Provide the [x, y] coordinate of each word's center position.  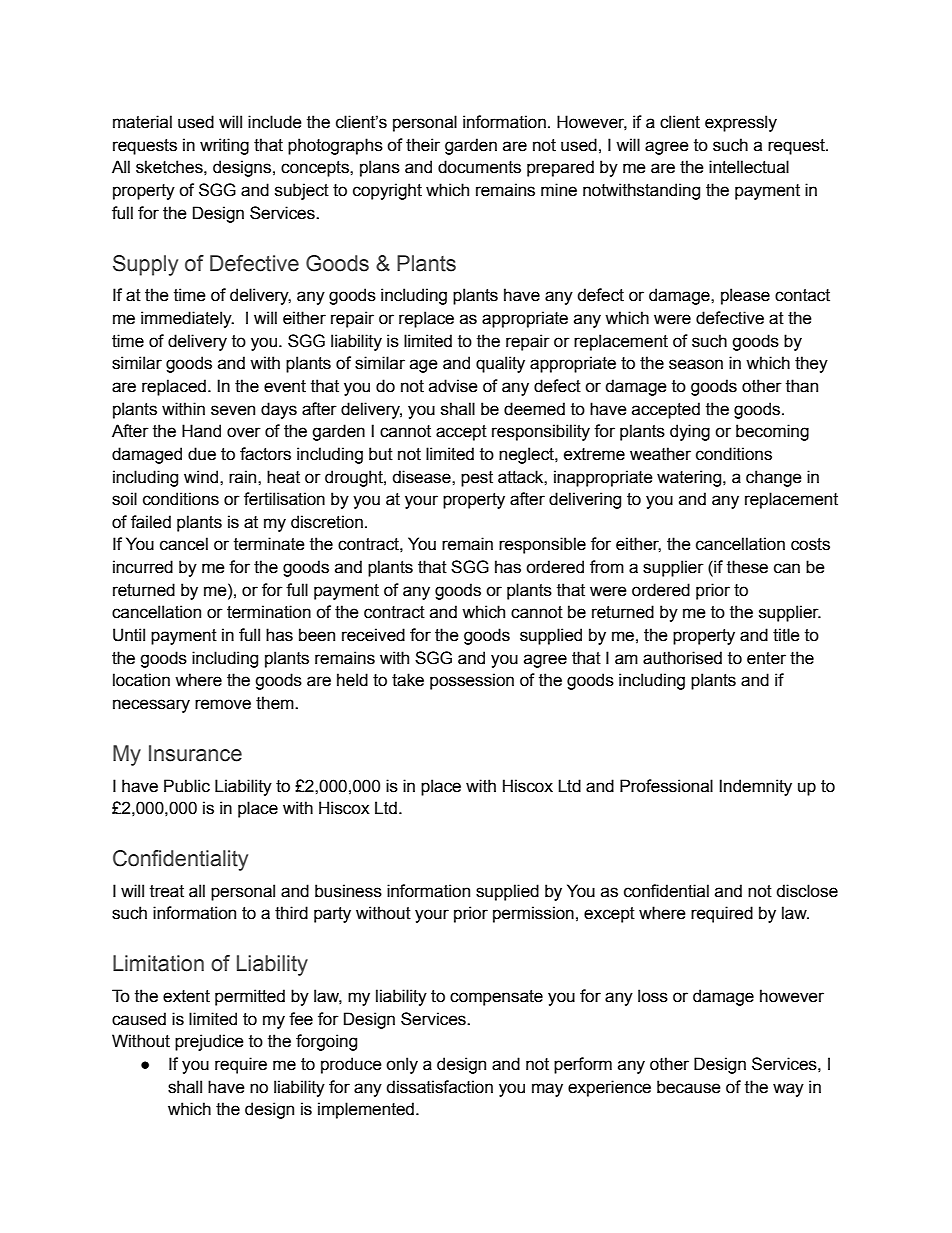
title [786, 635]
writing [224, 146]
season [696, 364]
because [689, 1087]
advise [453, 386]
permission [533, 914]
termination [269, 612]
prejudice [209, 1042]
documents [479, 167]
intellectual [749, 167]
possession [472, 681]
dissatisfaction [439, 1087]
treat [167, 891]
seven [233, 410]
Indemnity [755, 787]
